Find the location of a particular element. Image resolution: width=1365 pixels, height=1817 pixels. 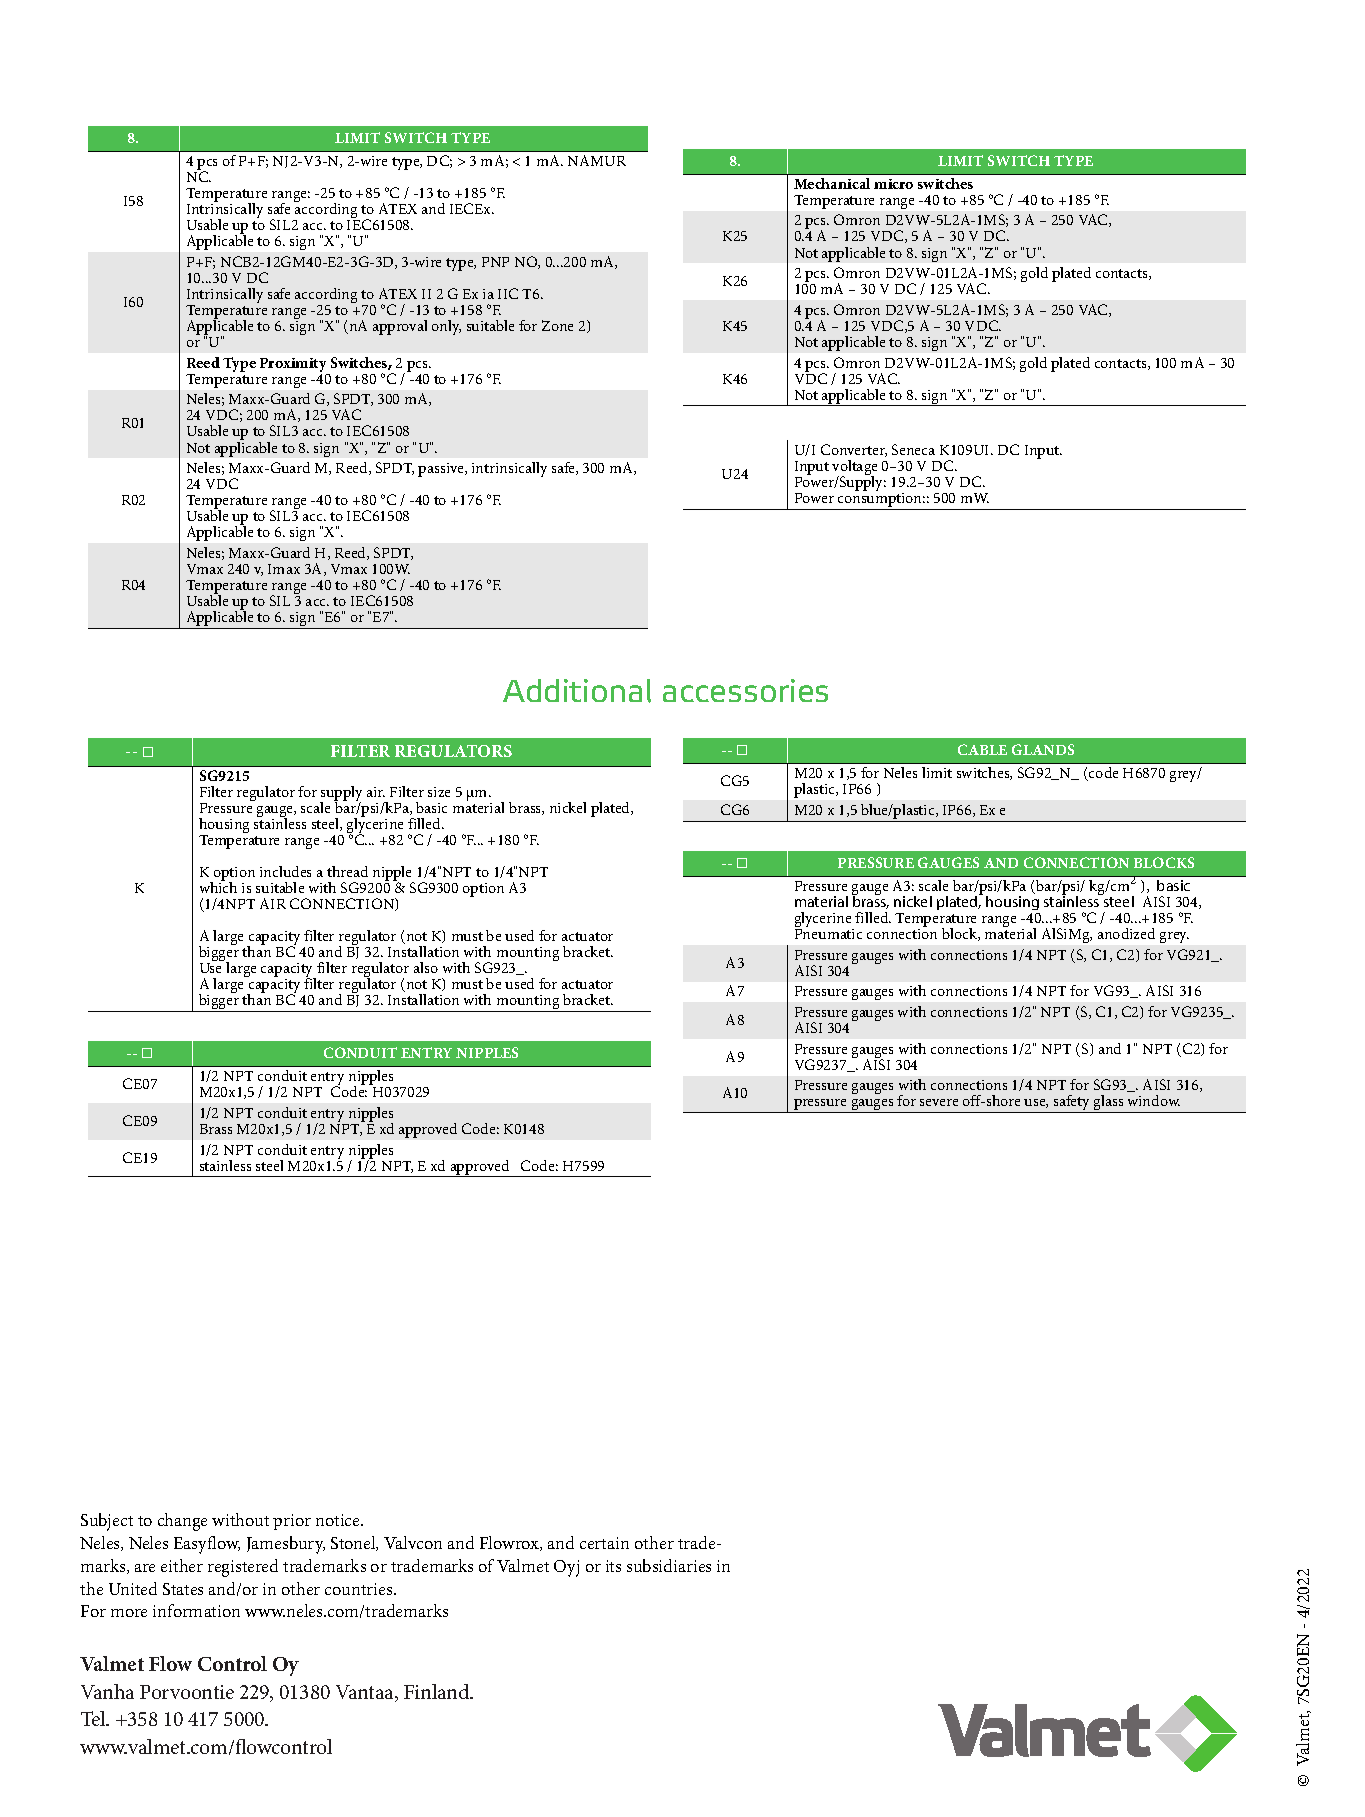

passive is located at coordinates (442, 470).
